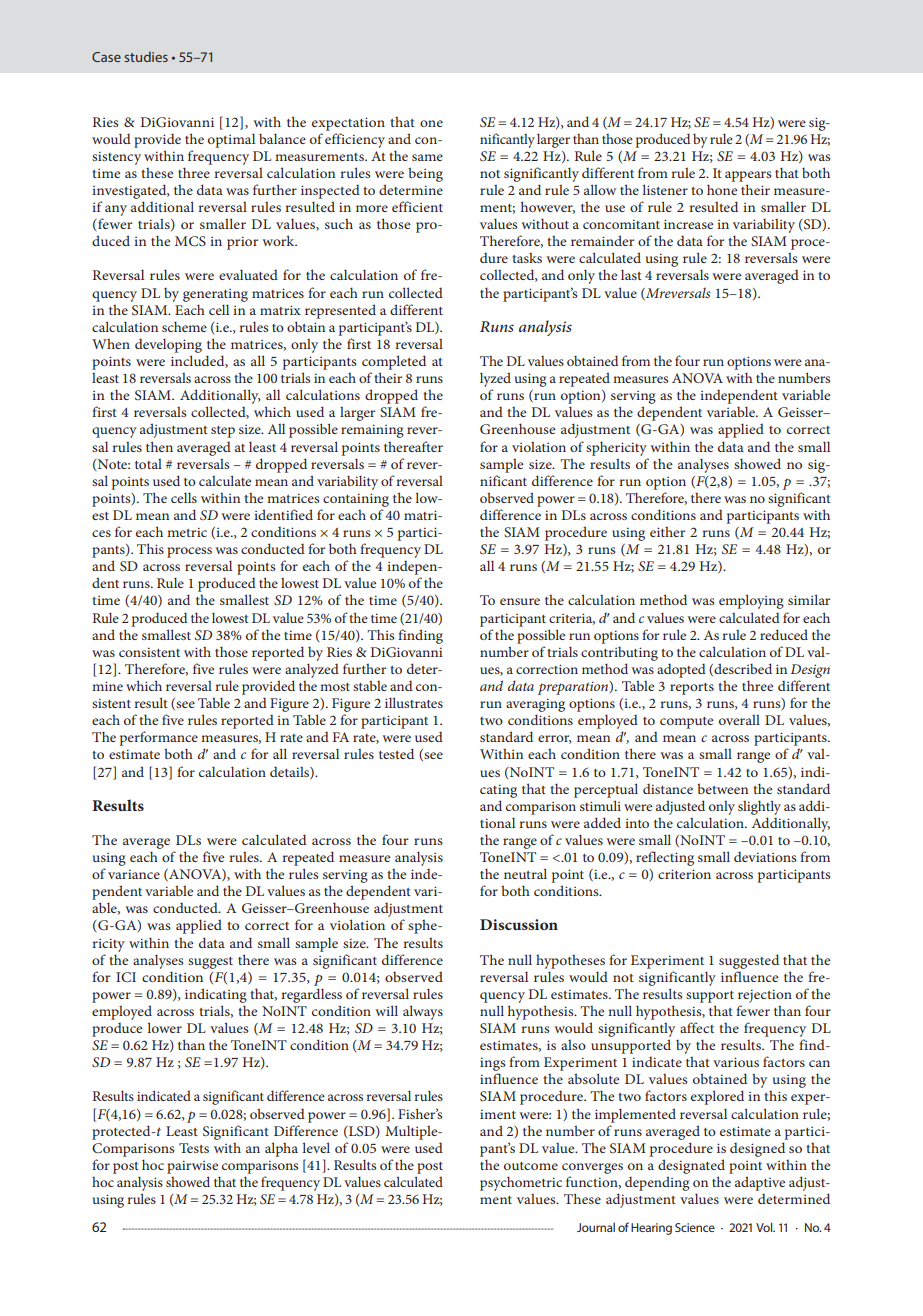 The height and width of the document is (1316, 923). Describe the element at coordinates (146, 56) in the document. I see `studies` at that location.
